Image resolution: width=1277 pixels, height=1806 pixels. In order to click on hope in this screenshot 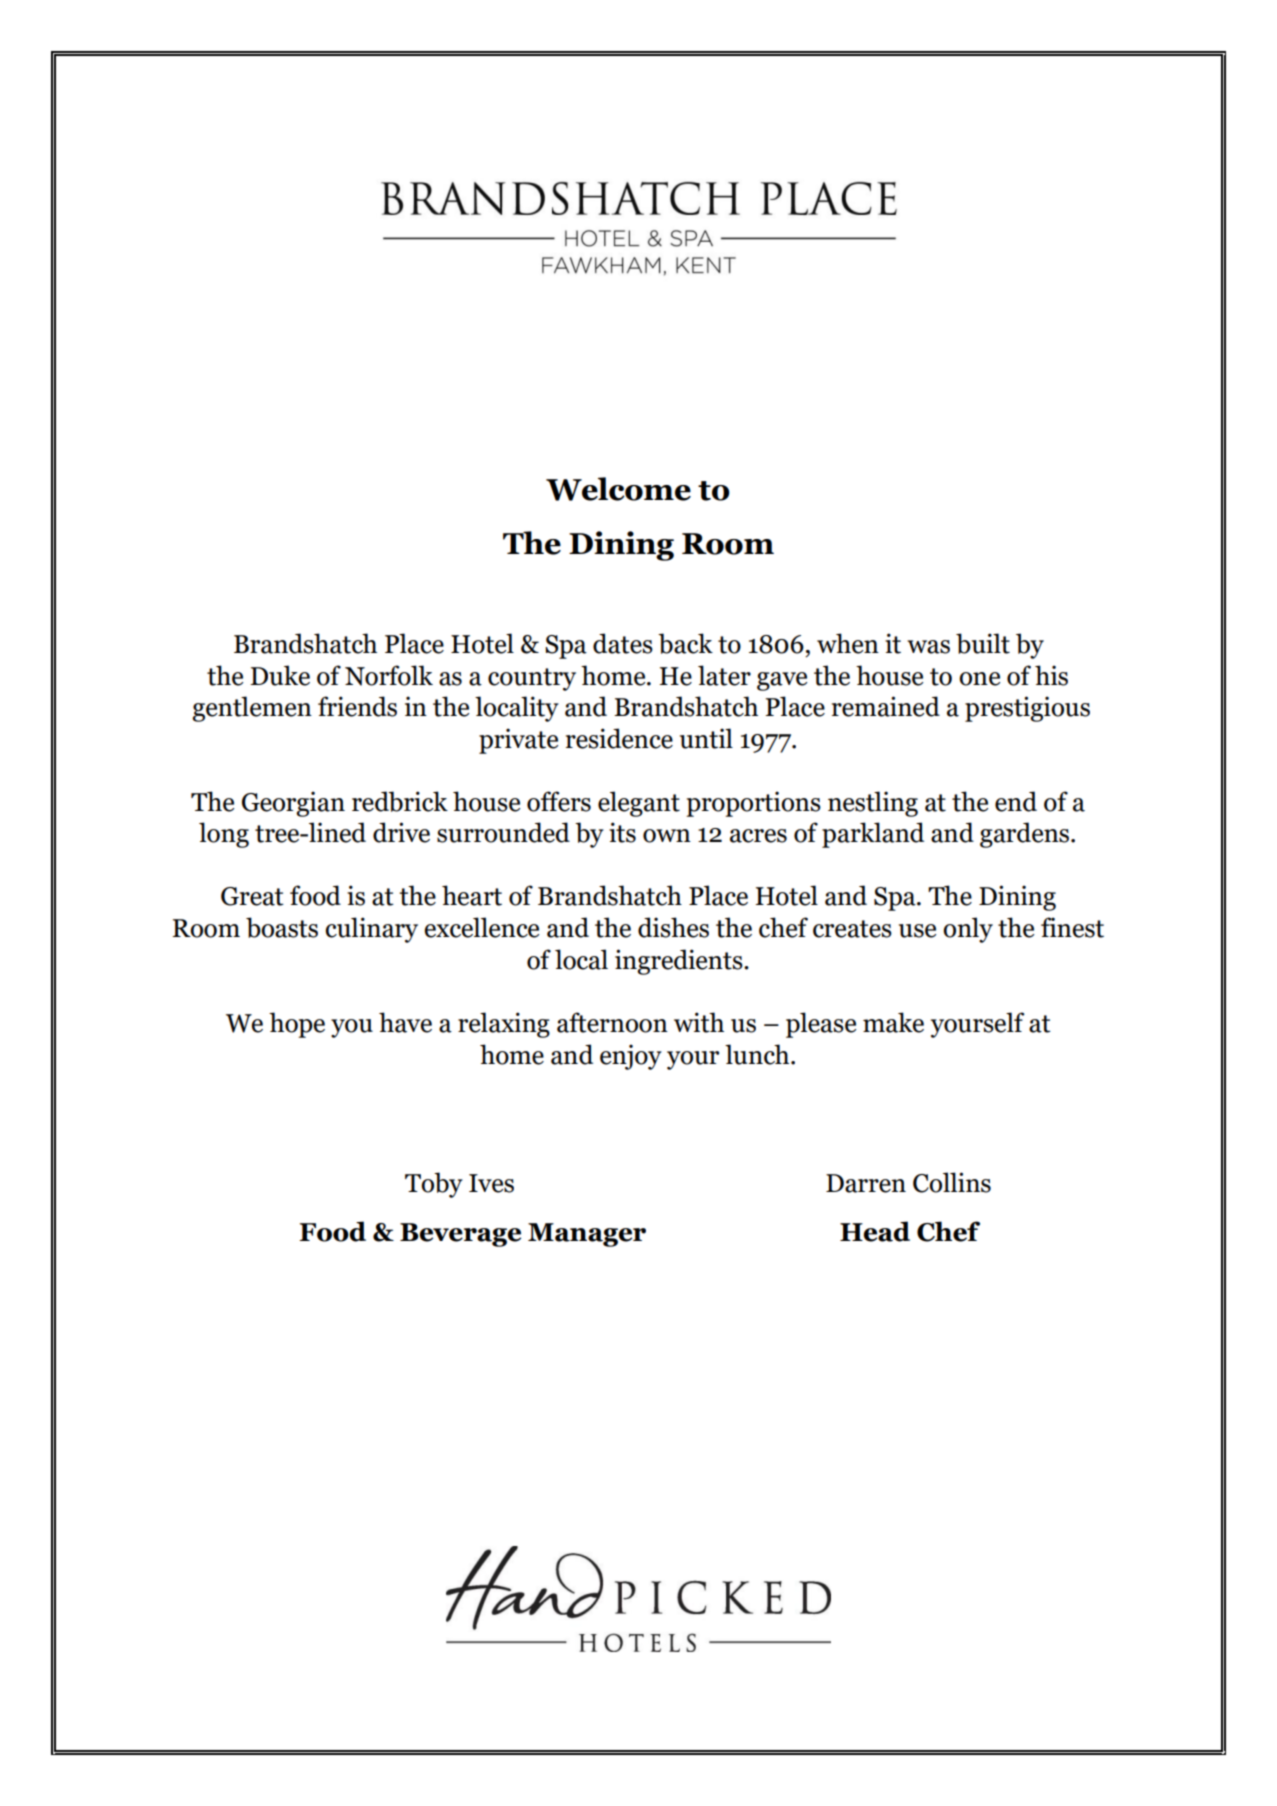, I will do `click(297, 1025)`.
